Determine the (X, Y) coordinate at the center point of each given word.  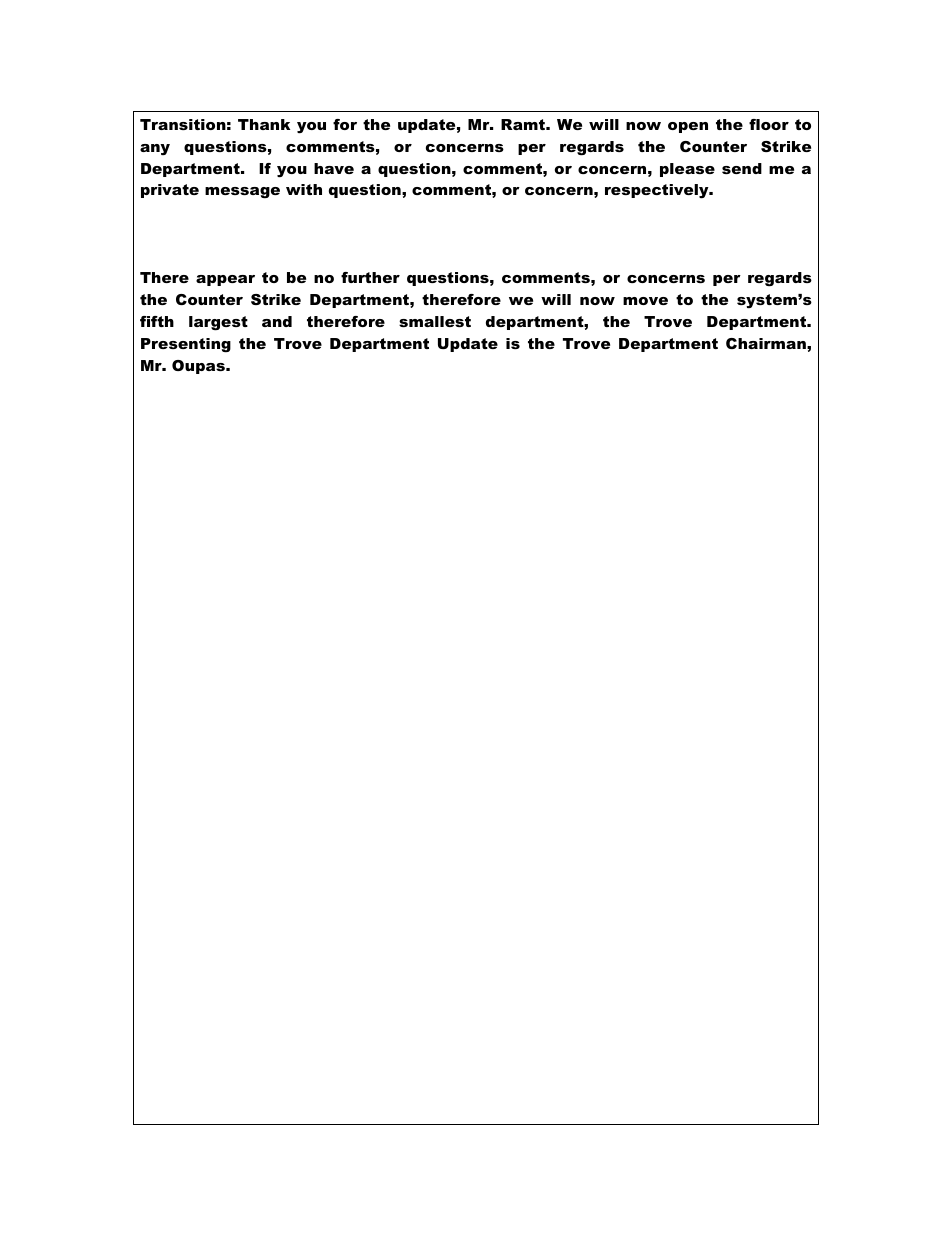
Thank (264, 124)
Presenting (186, 345)
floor (769, 124)
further (370, 277)
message (242, 193)
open (688, 127)
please (687, 170)
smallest (435, 321)
